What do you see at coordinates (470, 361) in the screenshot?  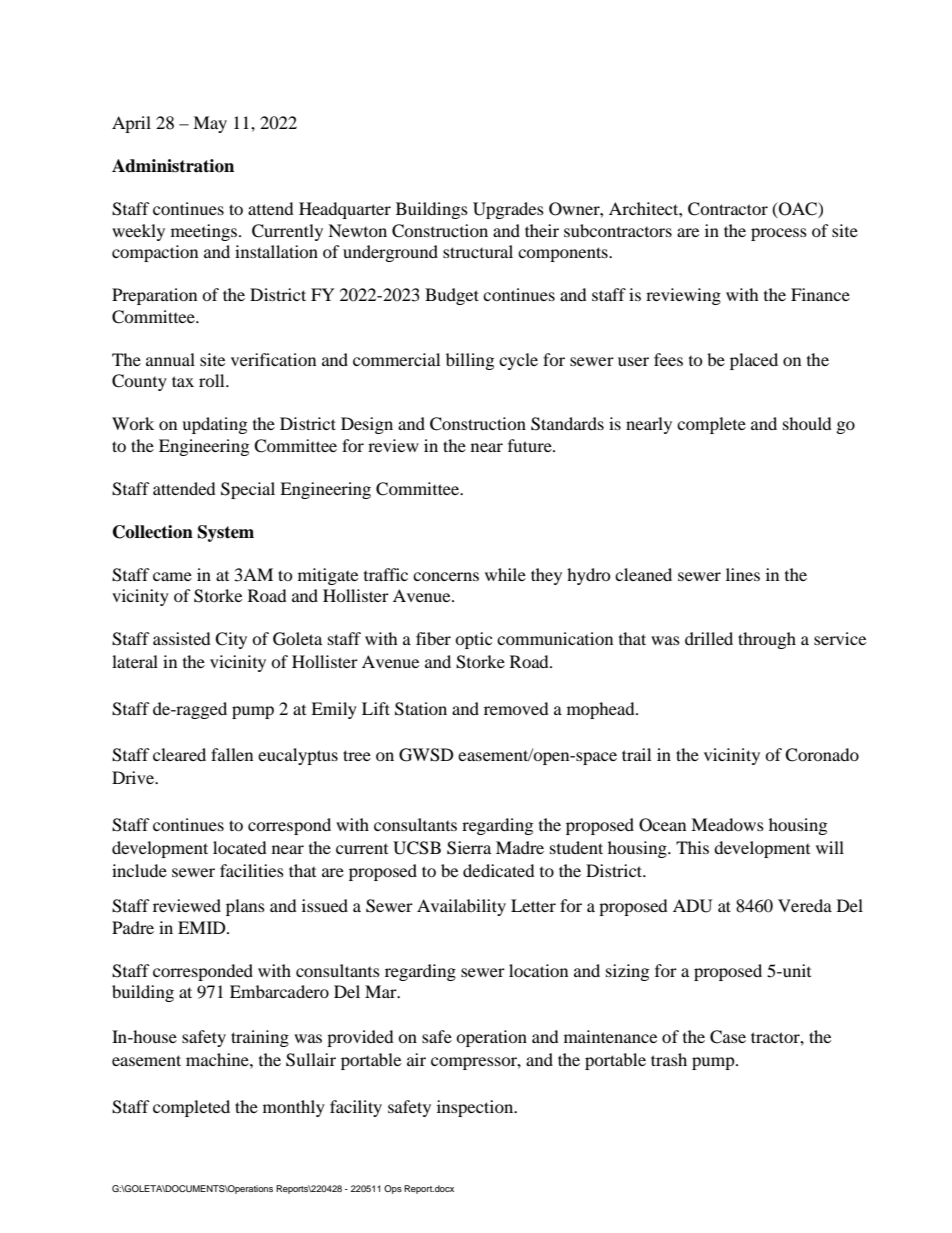 I see `billing` at bounding box center [470, 361].
